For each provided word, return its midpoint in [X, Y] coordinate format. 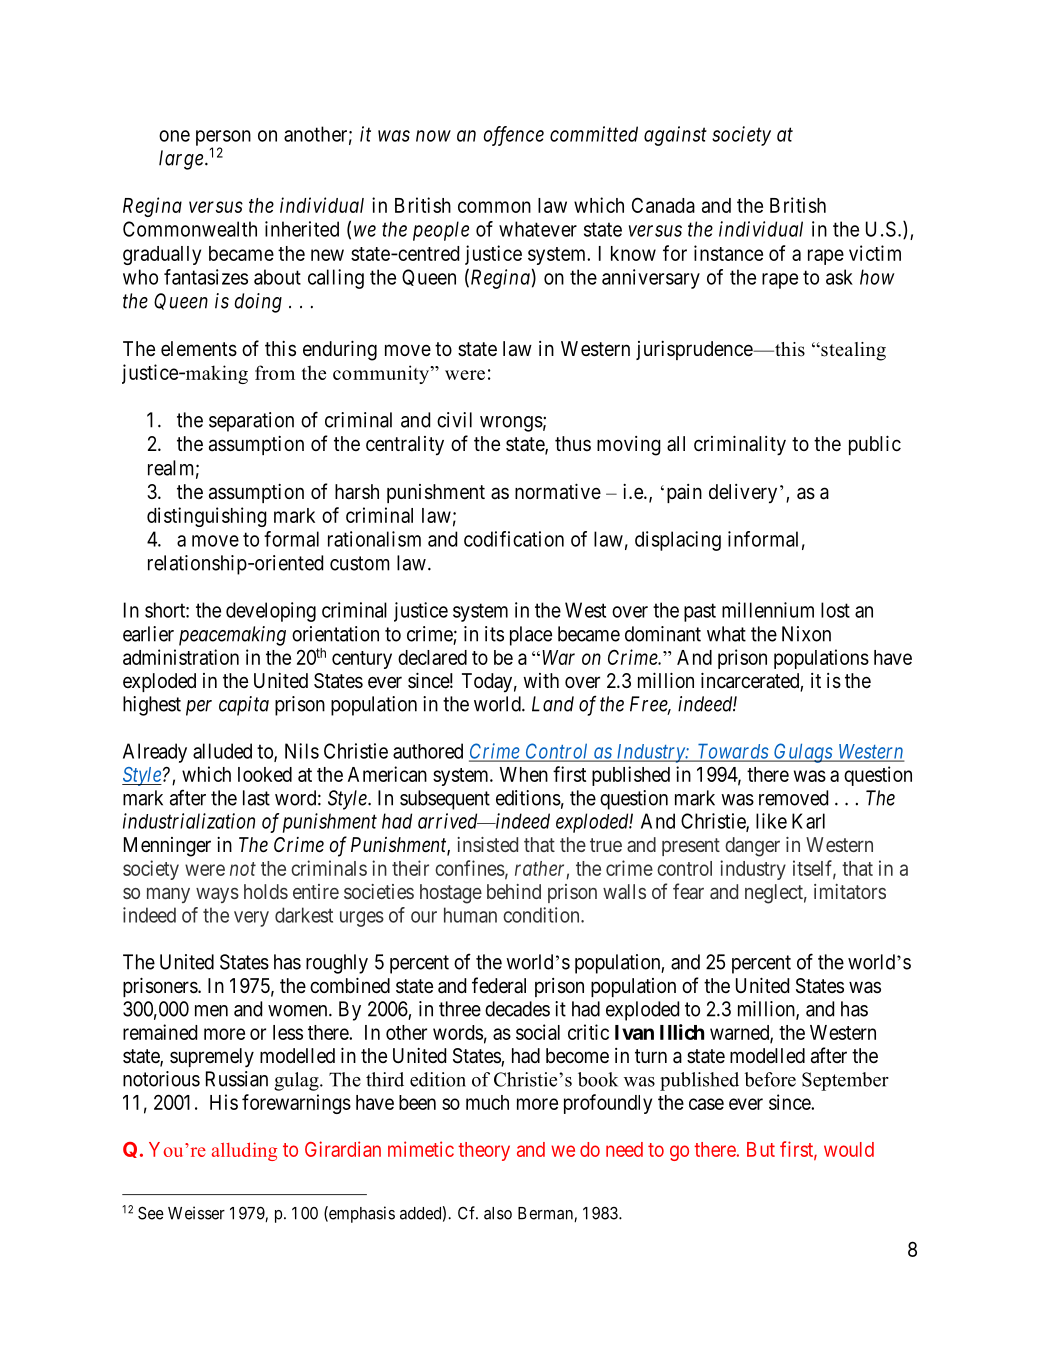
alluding [244, 1151]
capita [244, 706]
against [675, 136]
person [223, 139]
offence [514, 136]
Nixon [806, 634]
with [541, 680]
